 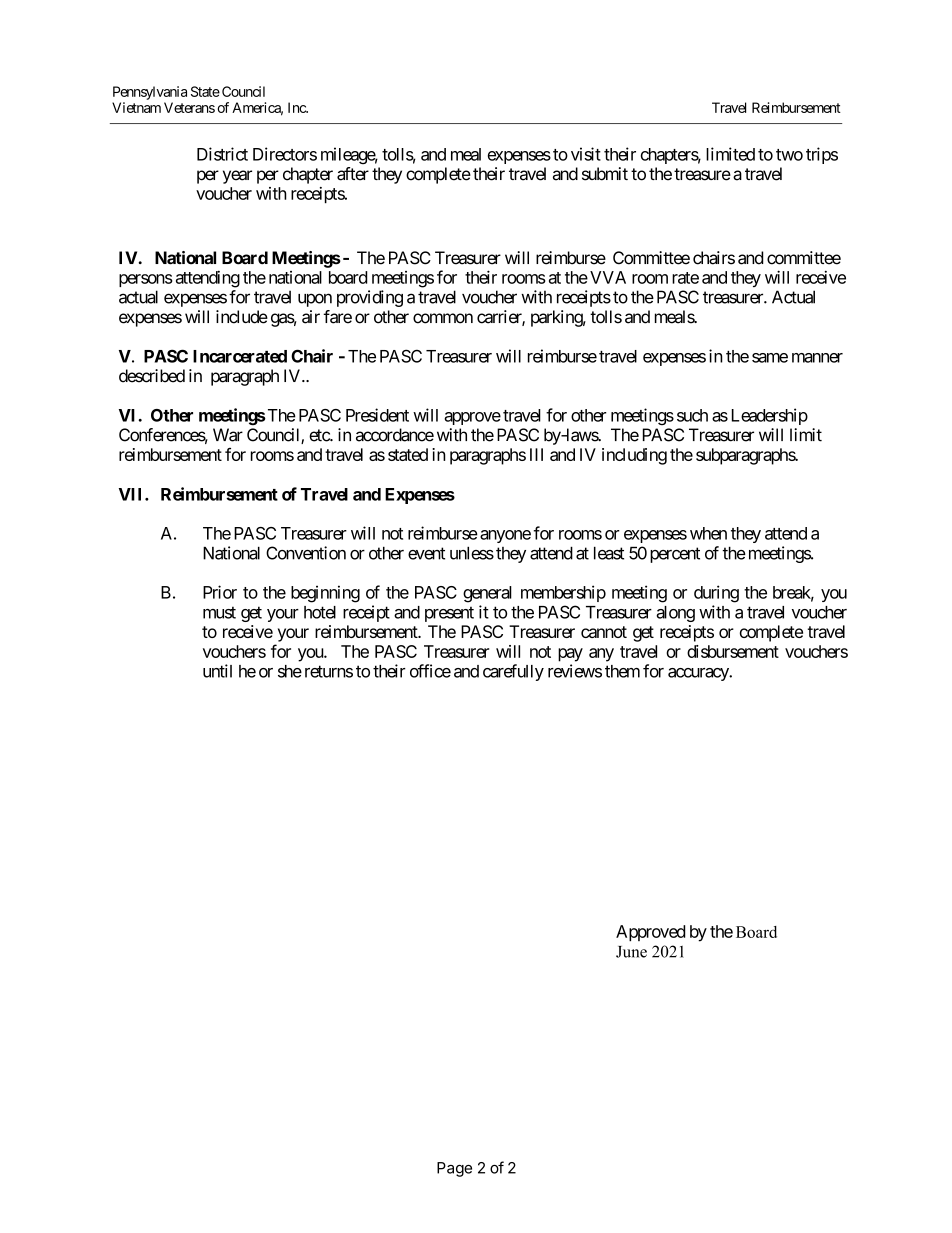 I want to click on described, so click(x=152, y=376).
